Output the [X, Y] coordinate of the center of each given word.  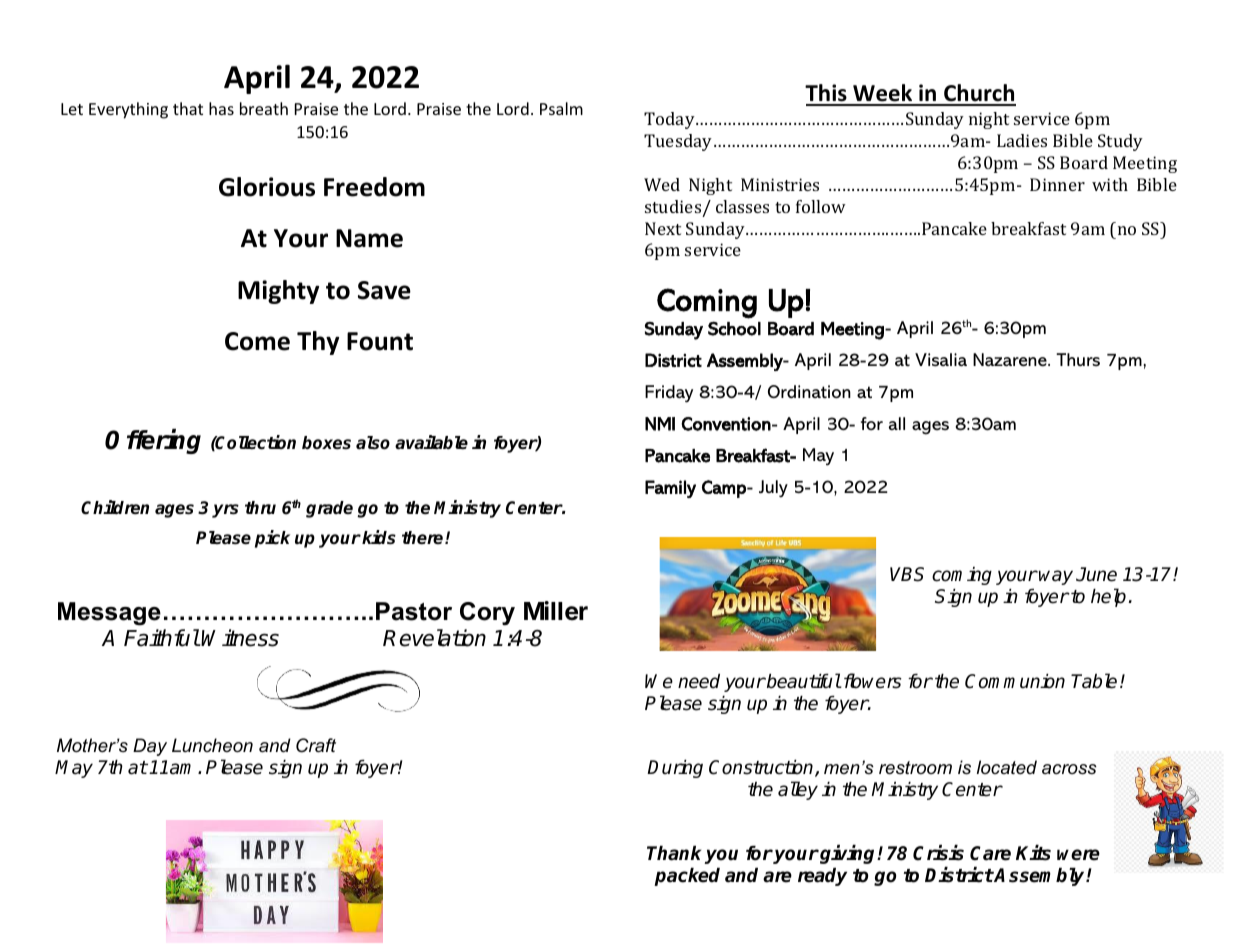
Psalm [561, 108]
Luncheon [212, 745]
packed [687, 877]
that [188, 108]
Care [990, 853]
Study [1120, 142]
